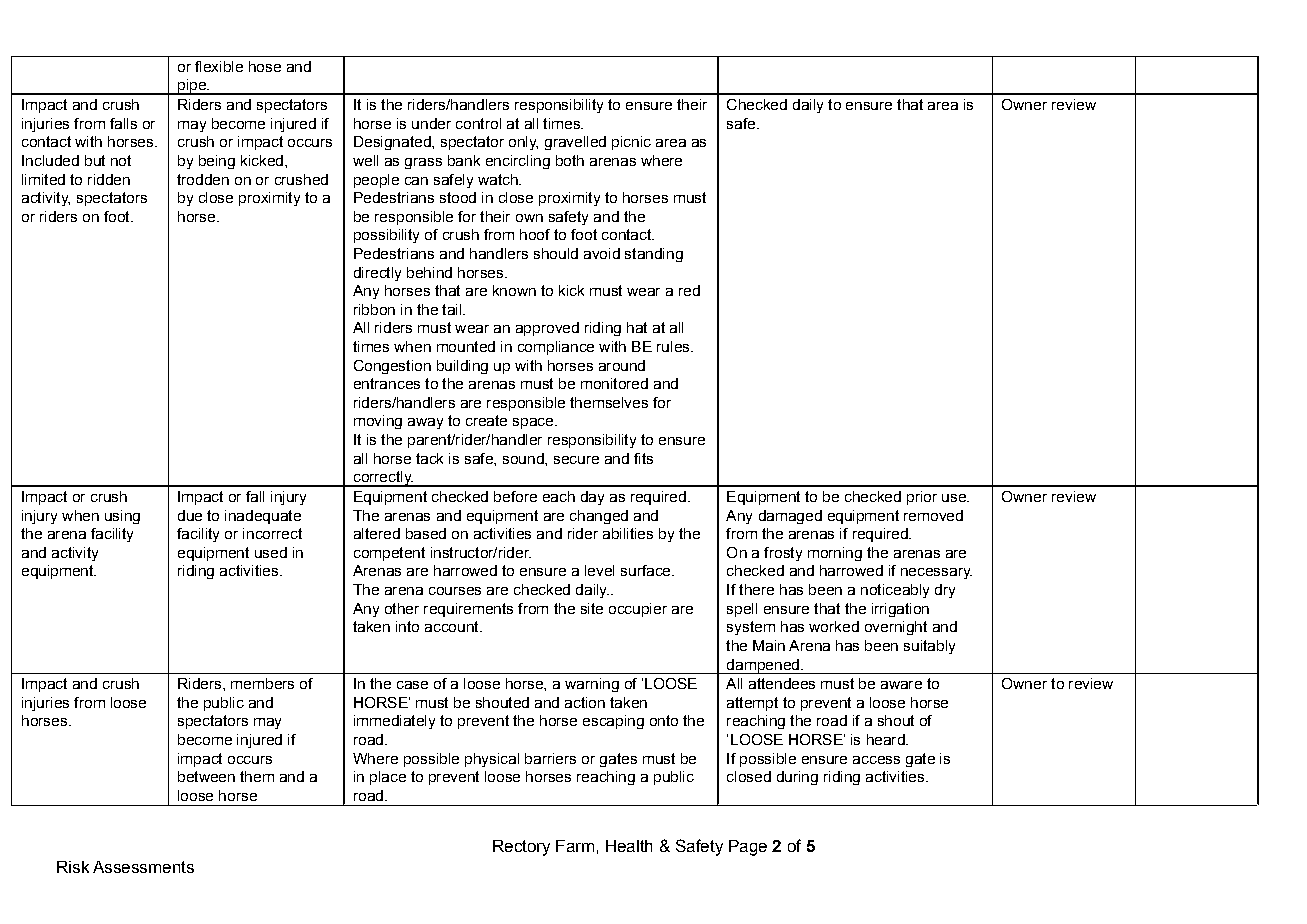 The width and height of the screenshot is (1307, 924). Describe the element at coordinates (922, 498) in the screenshot. I see `prior` at that location.
